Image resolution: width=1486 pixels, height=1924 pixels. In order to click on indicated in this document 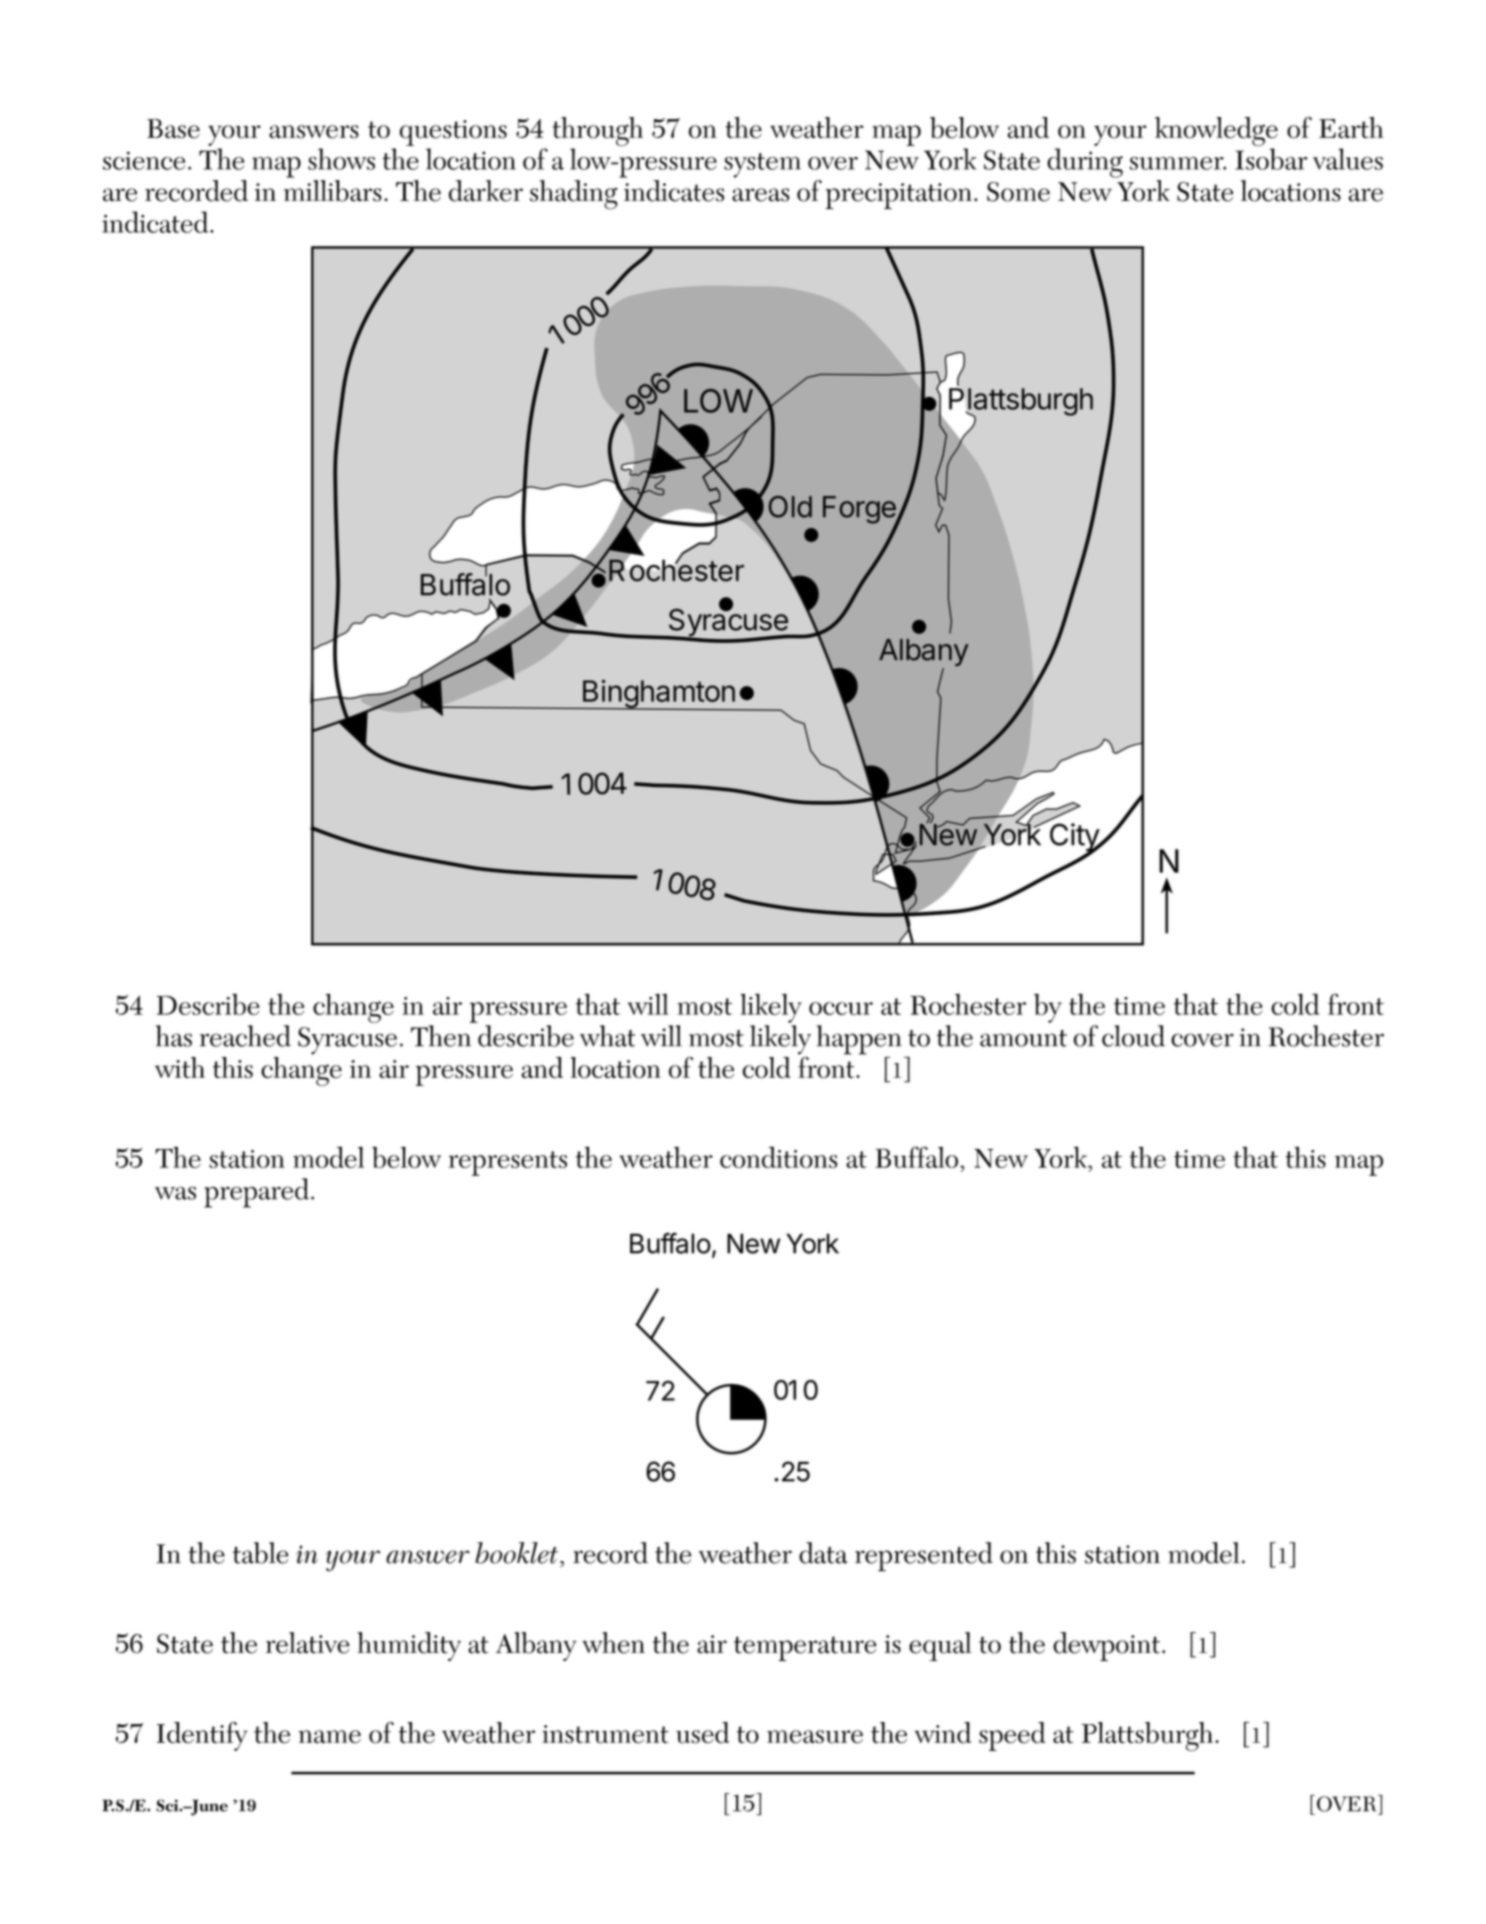, I will do `click(156, 222)`.
